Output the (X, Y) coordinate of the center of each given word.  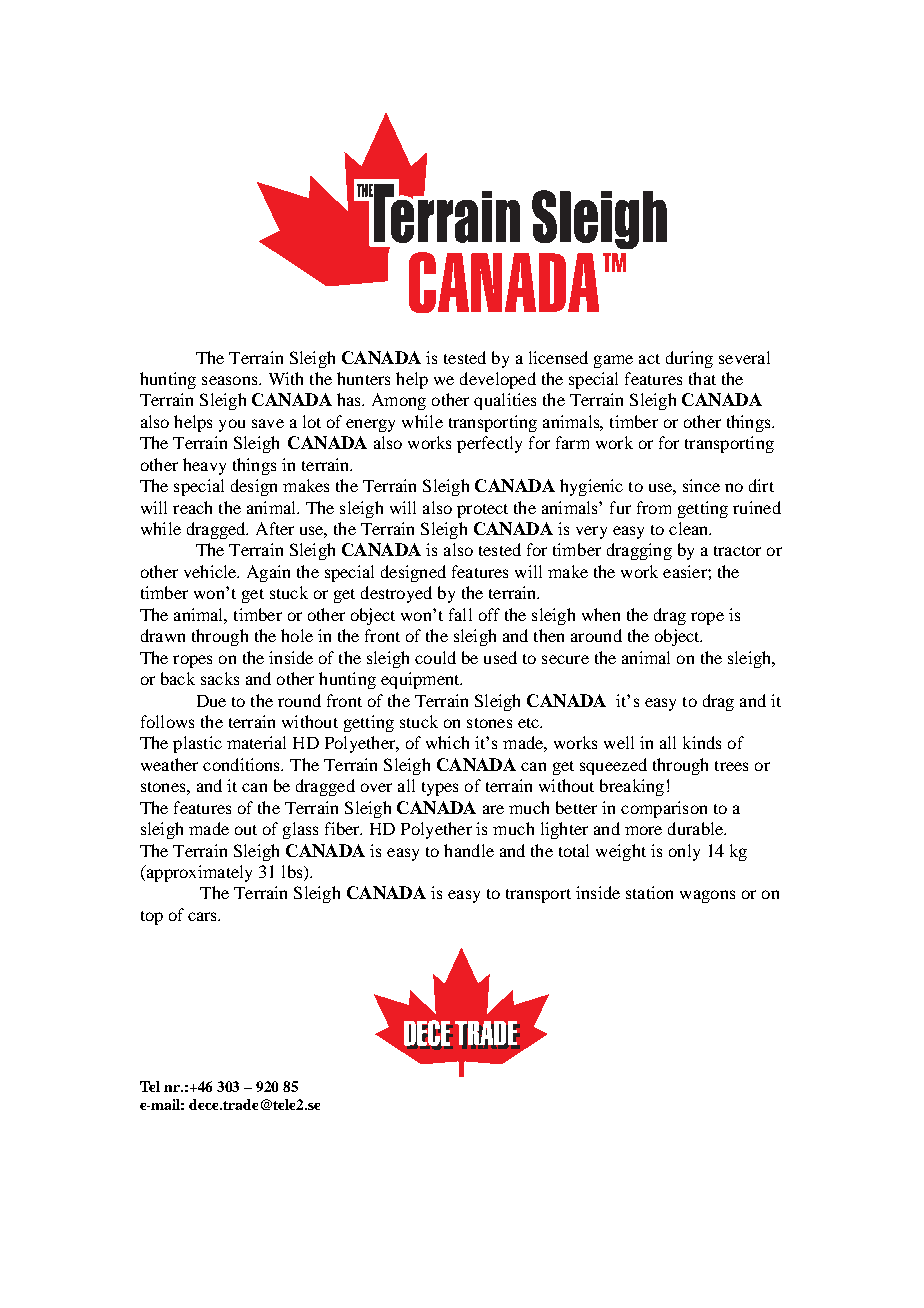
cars (204, 916)
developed (498, 380)
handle (469, 850)
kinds (702, 742)
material (256, 742)
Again (268, 573)
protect (482, 511)
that (702, 378)
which (447, 742)
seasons (231, 380)
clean (690, 528)
